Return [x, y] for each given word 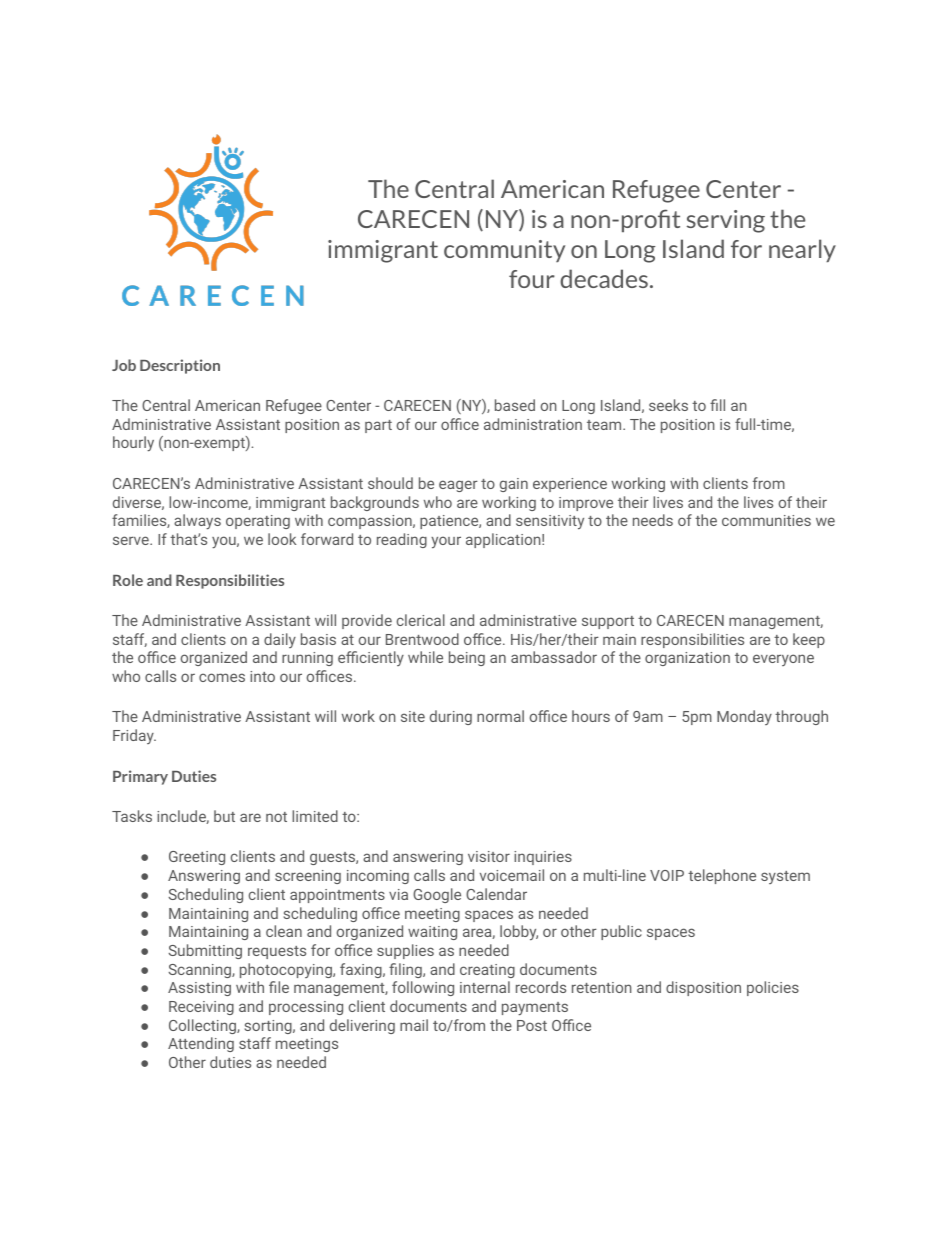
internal [485, 987]
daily [280, 640]
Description [180, 366]
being [467, 658]
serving [726, 221]
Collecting [203, 1026]
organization [687, 659]
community [504, 251]
